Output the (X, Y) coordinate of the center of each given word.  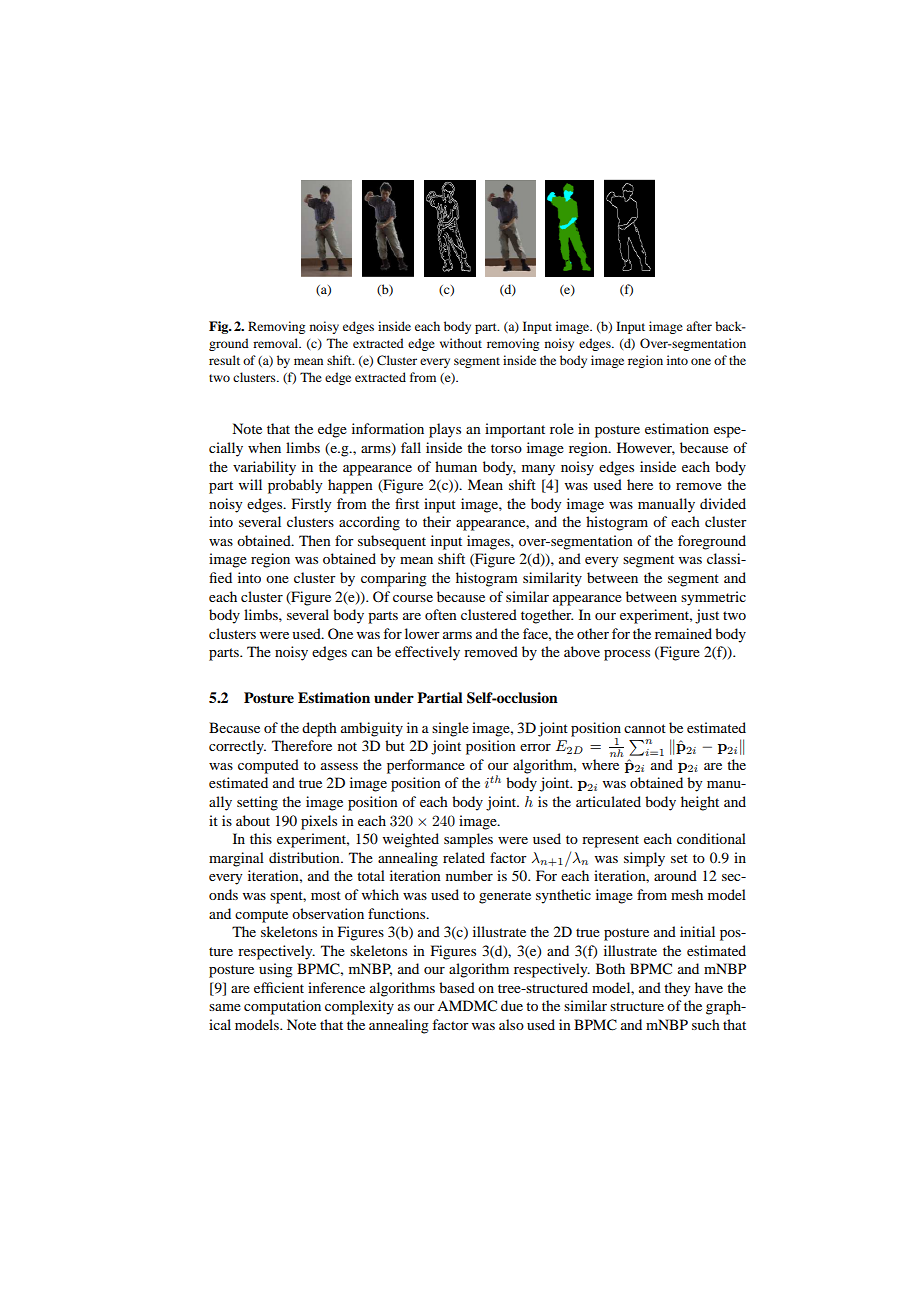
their (437, 521)
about (253, 820)
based (457, 987)
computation (282, 1007)
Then (315, 540)
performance (426, 766)
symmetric (713, 598)
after (699, 326)
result (224, 360)
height (700, 803)
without (461, 343)
